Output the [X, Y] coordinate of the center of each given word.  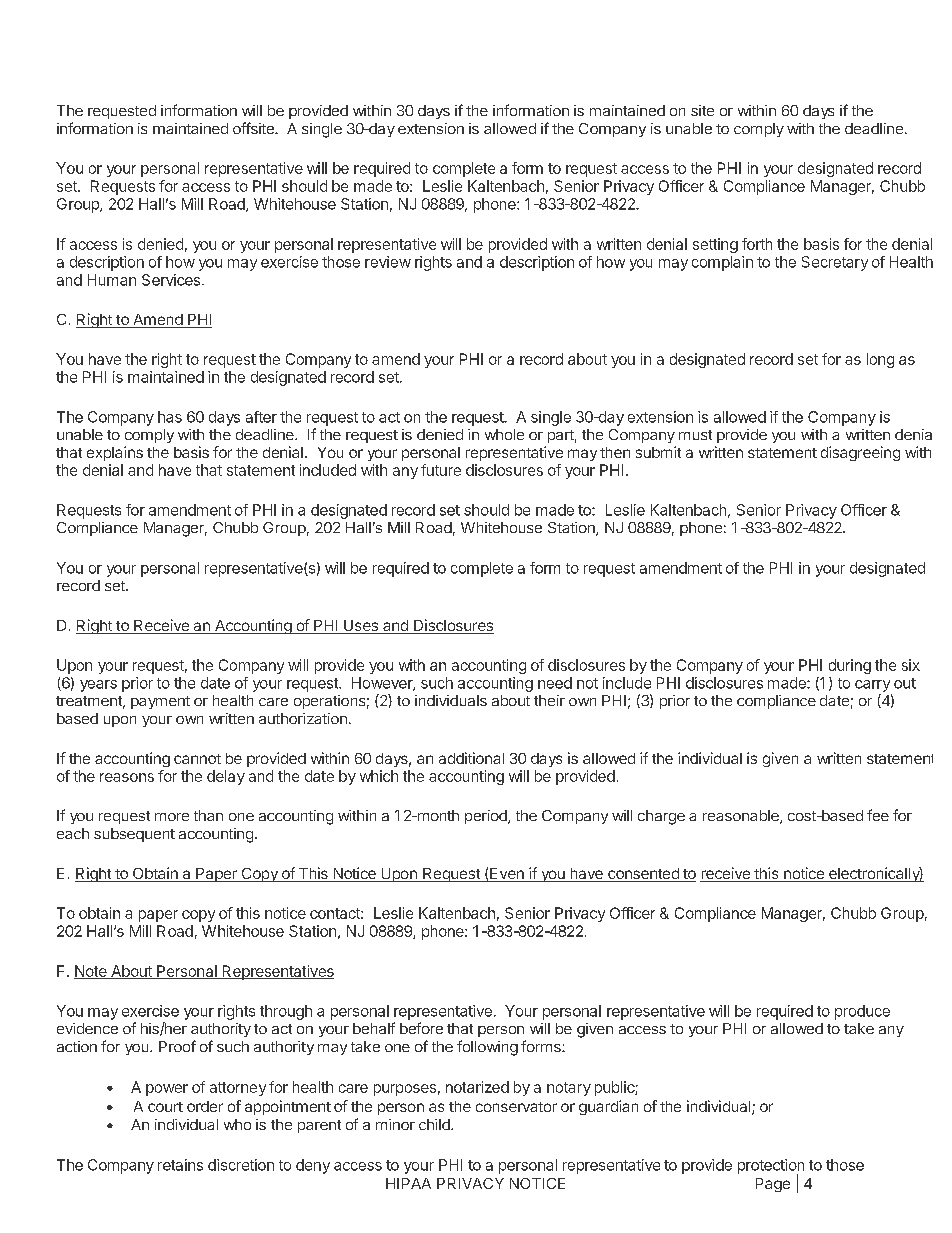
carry [872, 686]
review [388, 262]
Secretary [835, 263]
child [435, 1124]
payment [160, 702]
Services [171, 280]
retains [180, 1165]
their [549, 700]
